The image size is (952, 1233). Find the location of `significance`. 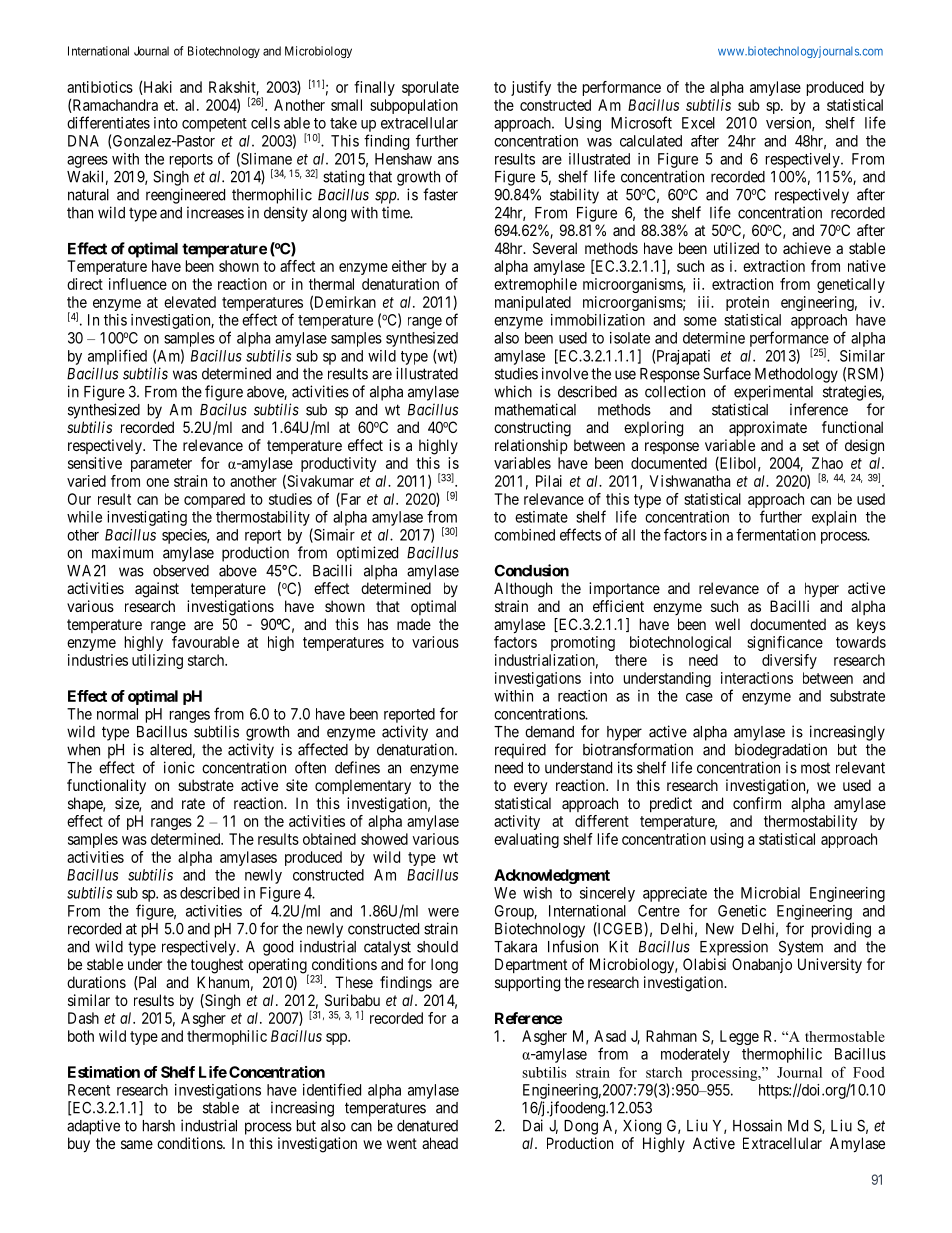

significance is located at coordinates (785, 643).
